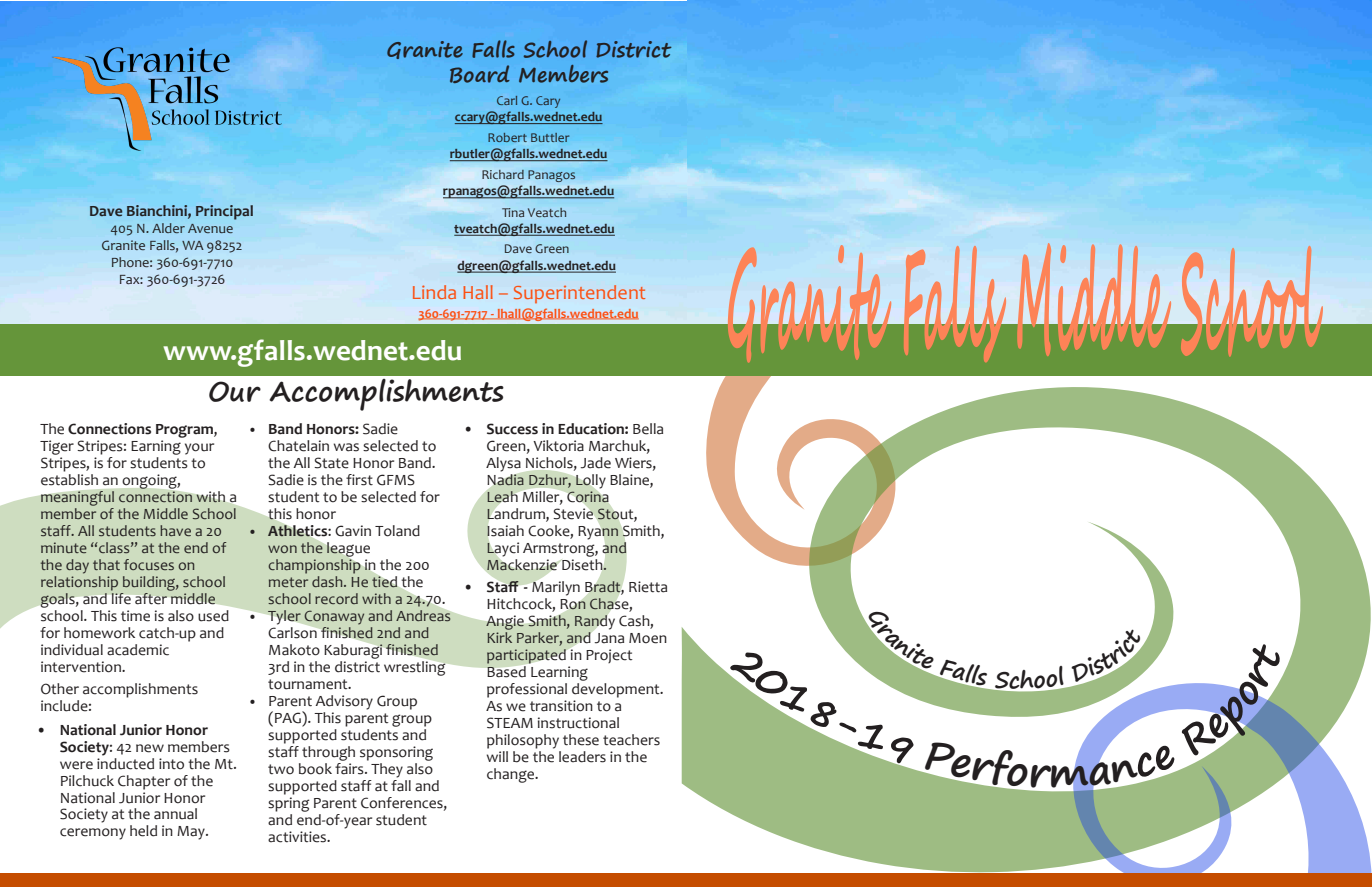  I want to click on Jade, so click(596, 463).
